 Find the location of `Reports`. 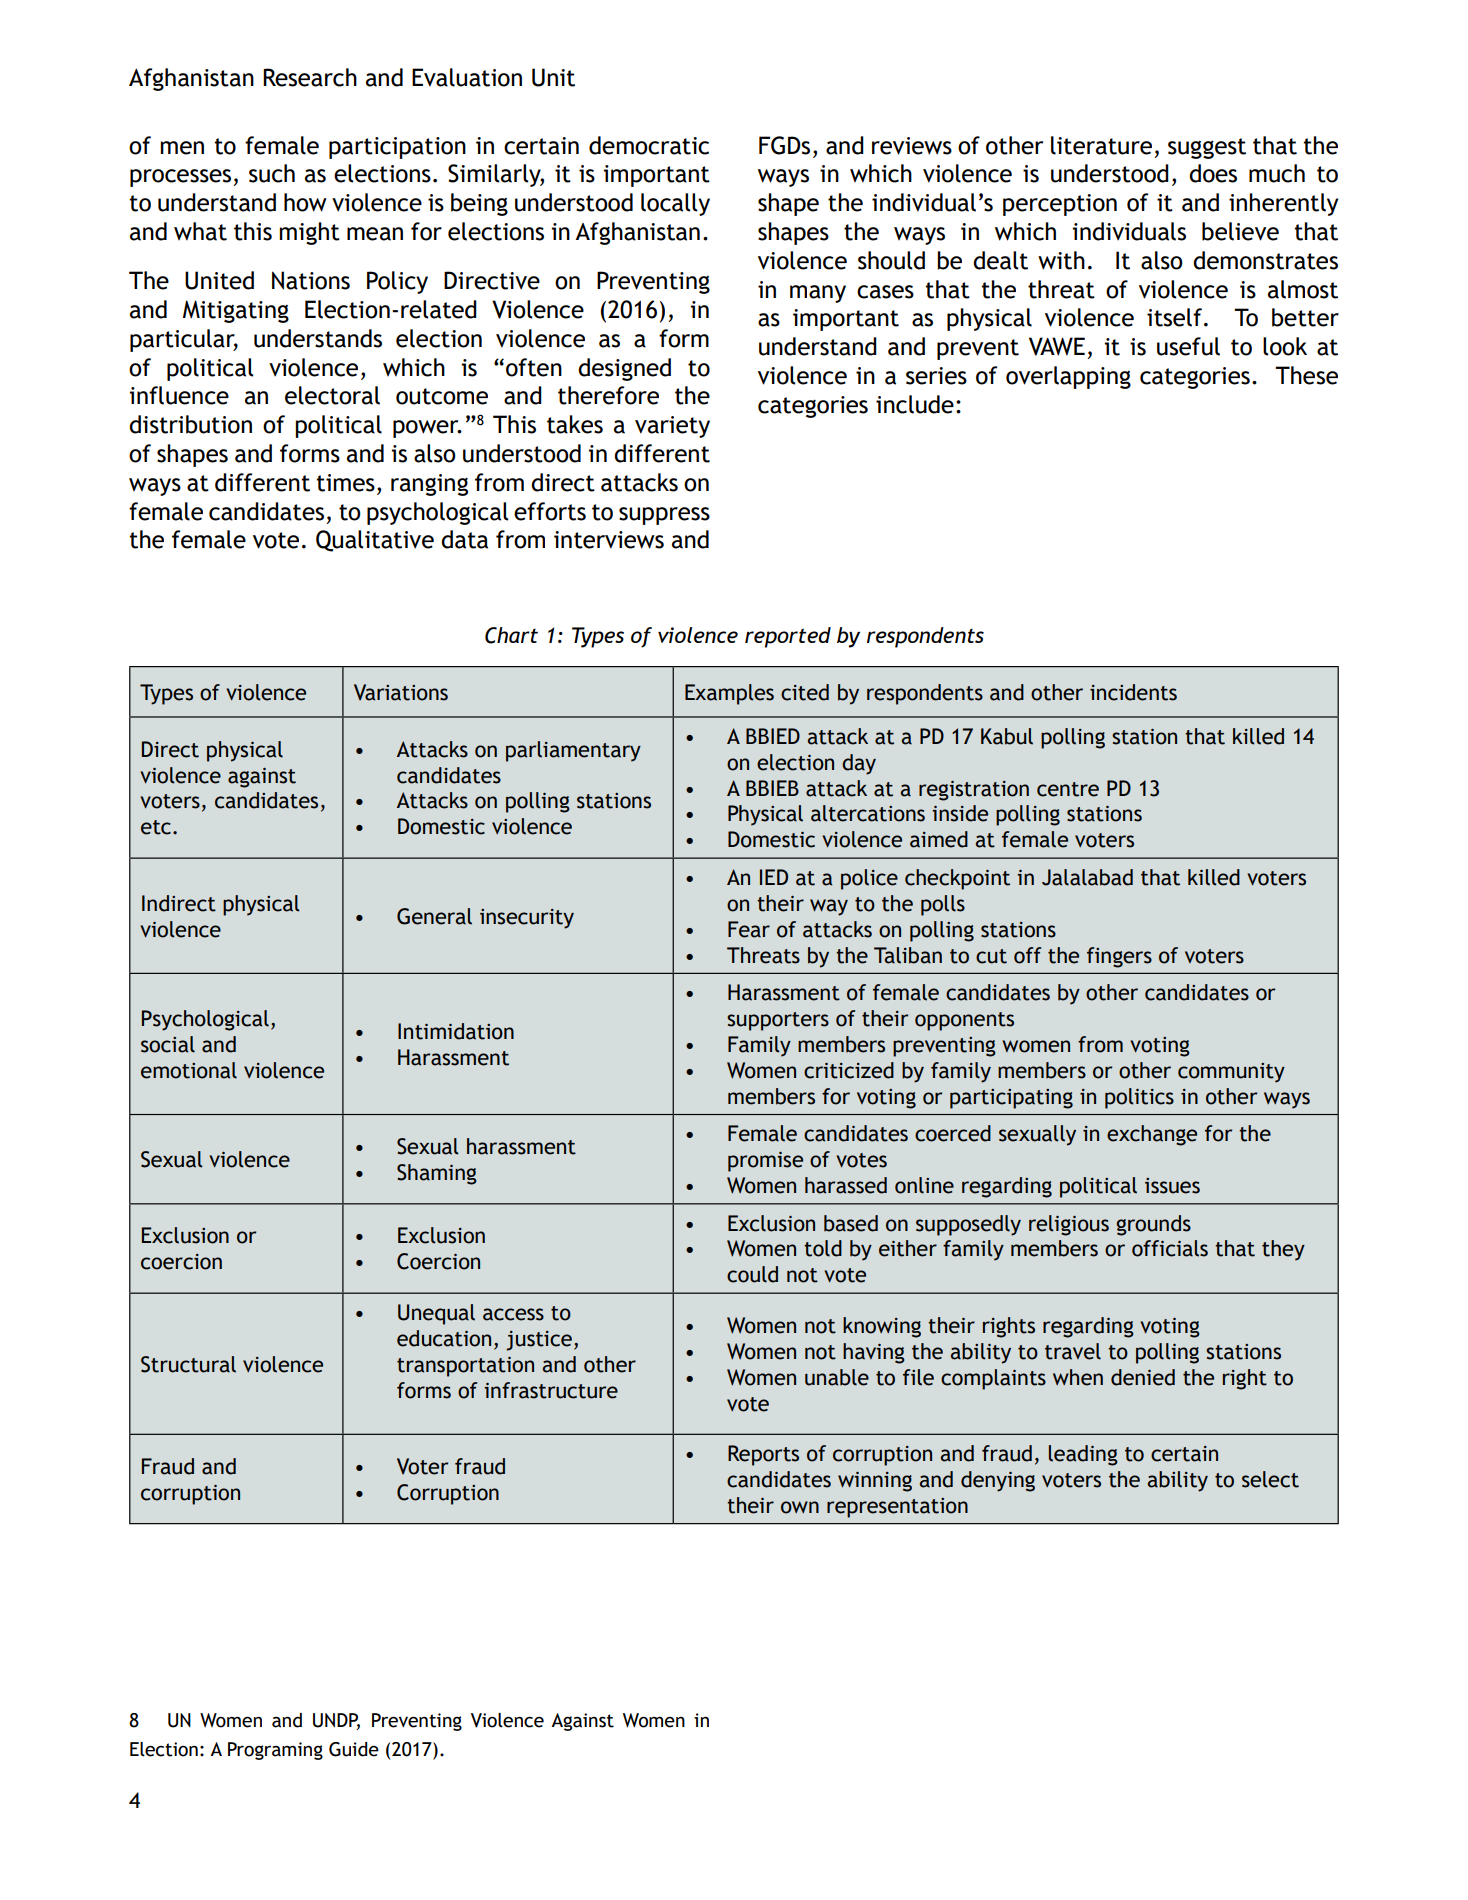

Reports is located at coordinates (763, 1455).
